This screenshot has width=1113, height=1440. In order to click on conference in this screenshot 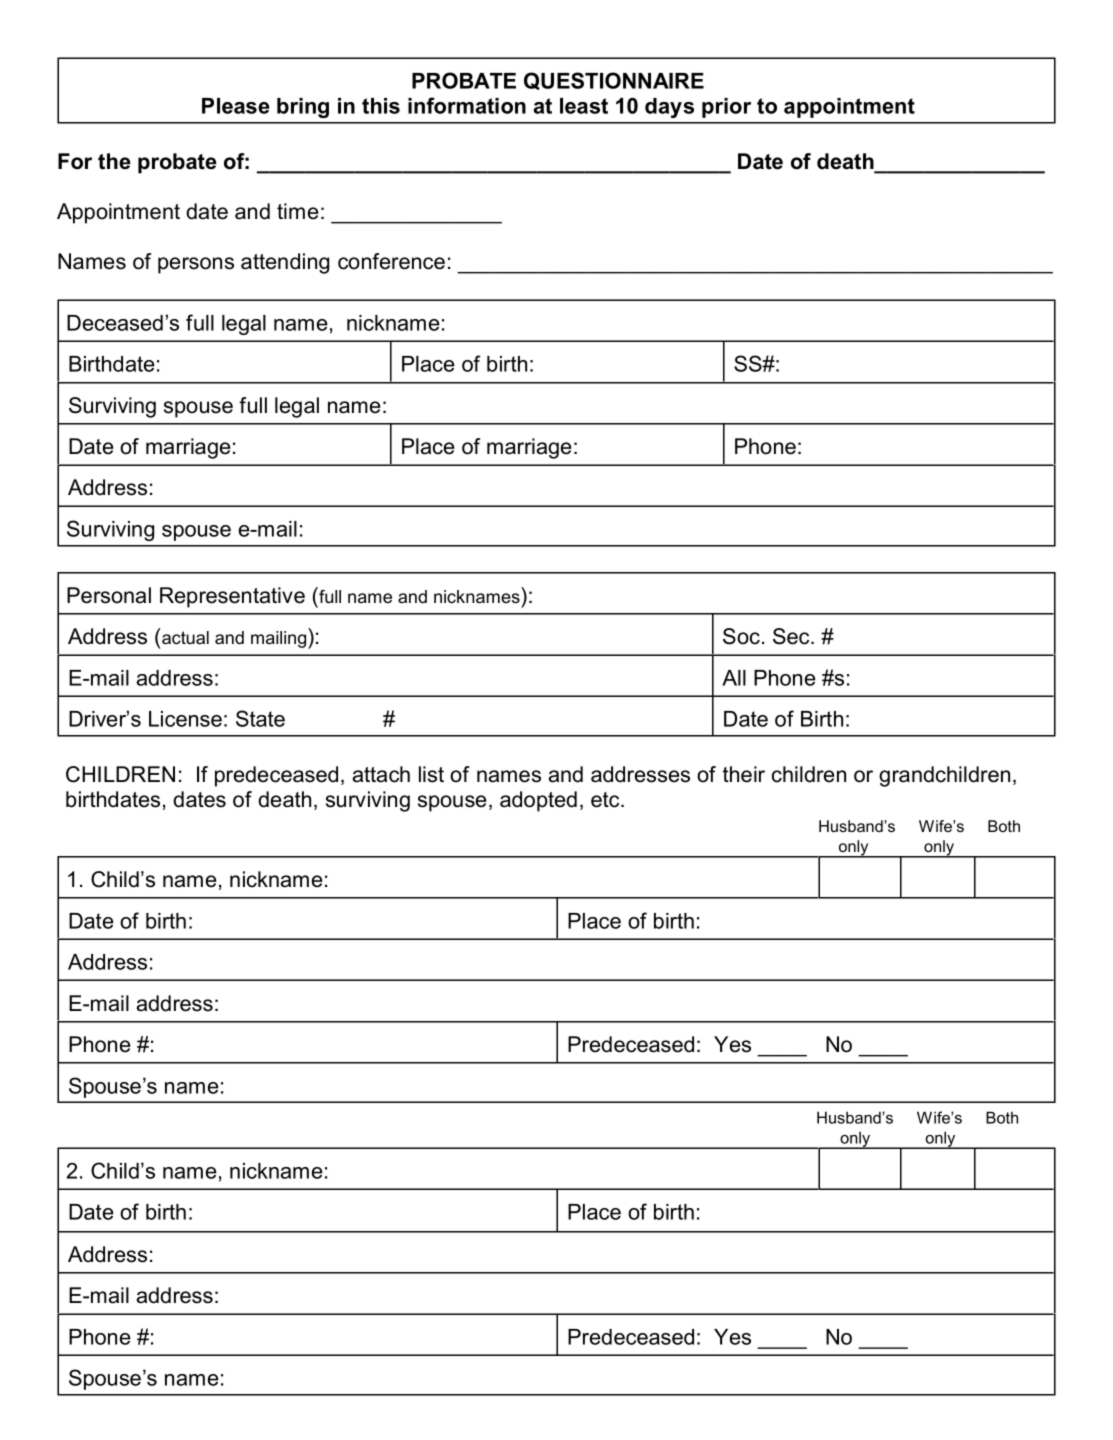, I will do `click(391, 261)`.
